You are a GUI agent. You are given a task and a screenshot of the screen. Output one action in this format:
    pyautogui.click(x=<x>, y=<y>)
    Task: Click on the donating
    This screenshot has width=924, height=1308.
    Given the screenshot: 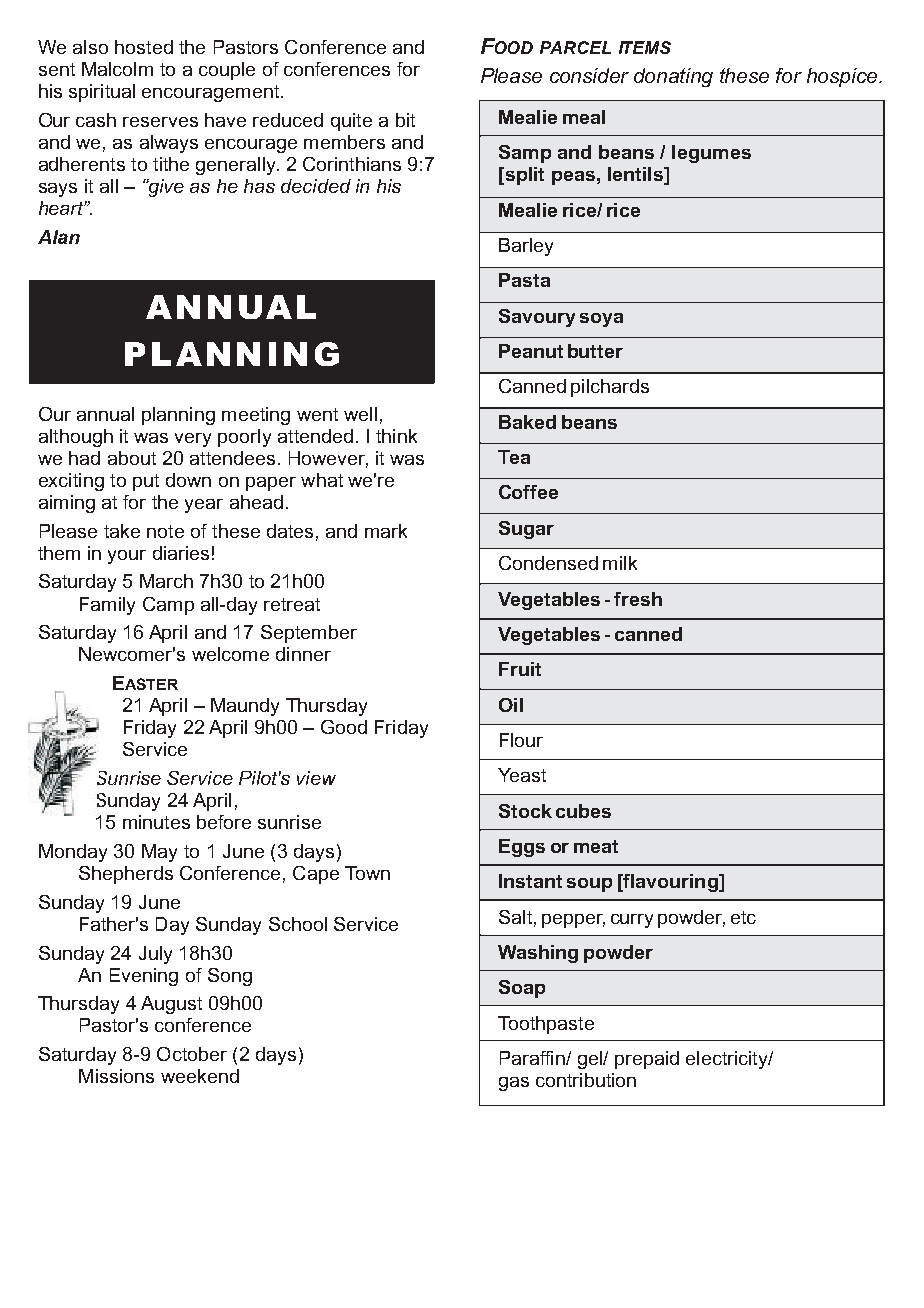 What is the action you would take?
    pyautogui.click(x=673, y=77)
